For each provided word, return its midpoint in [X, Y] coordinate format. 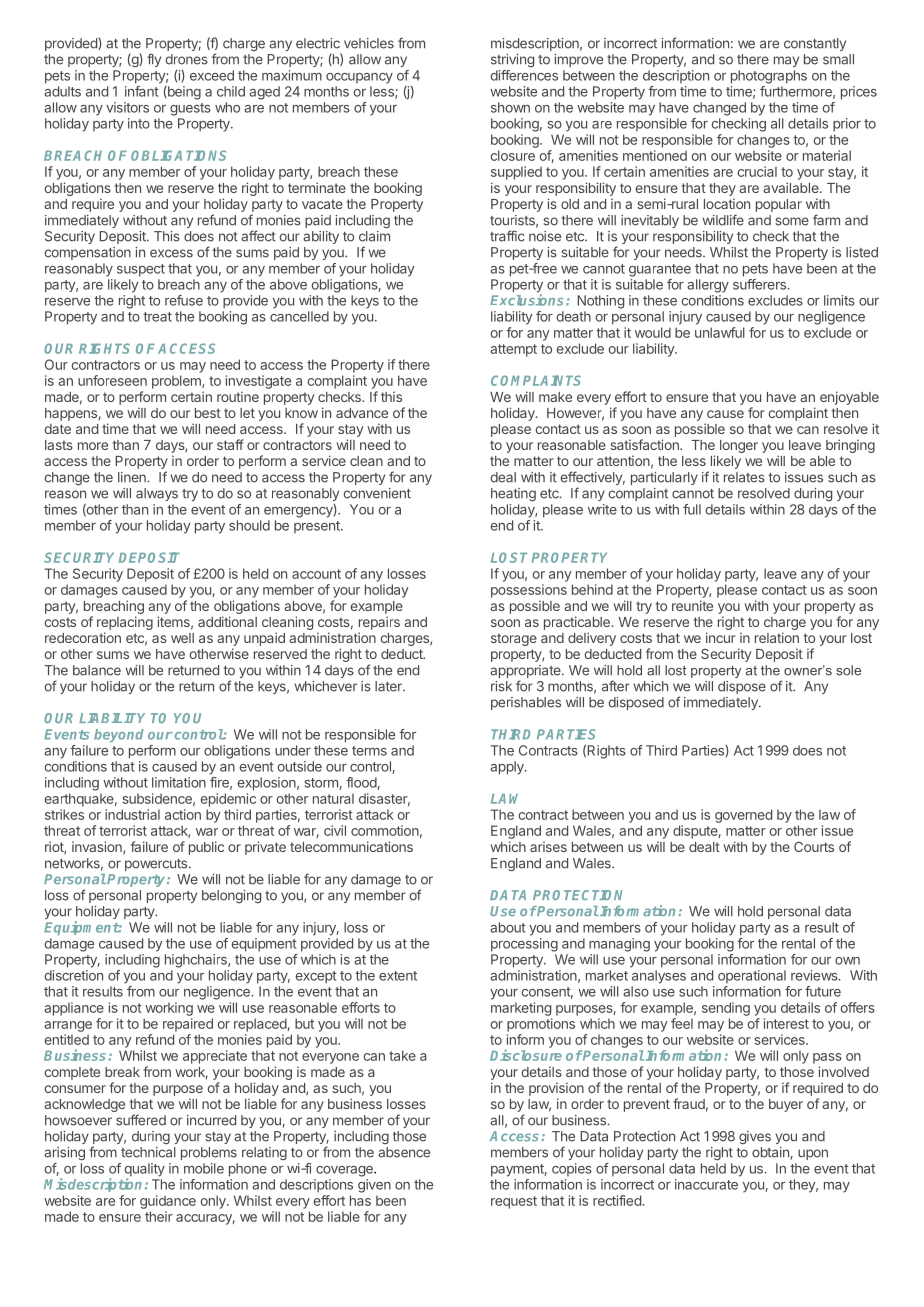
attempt [513, 350]
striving [512, 60]
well [182, 638]
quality [144, 1171]
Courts [814, 847]
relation [777, 637]
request [514, 1202]
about [508, 927]
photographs [769, 77]
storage [514, 639]
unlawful [720, 332]
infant [142, 91]
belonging [231, 896]
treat [157, 317]
